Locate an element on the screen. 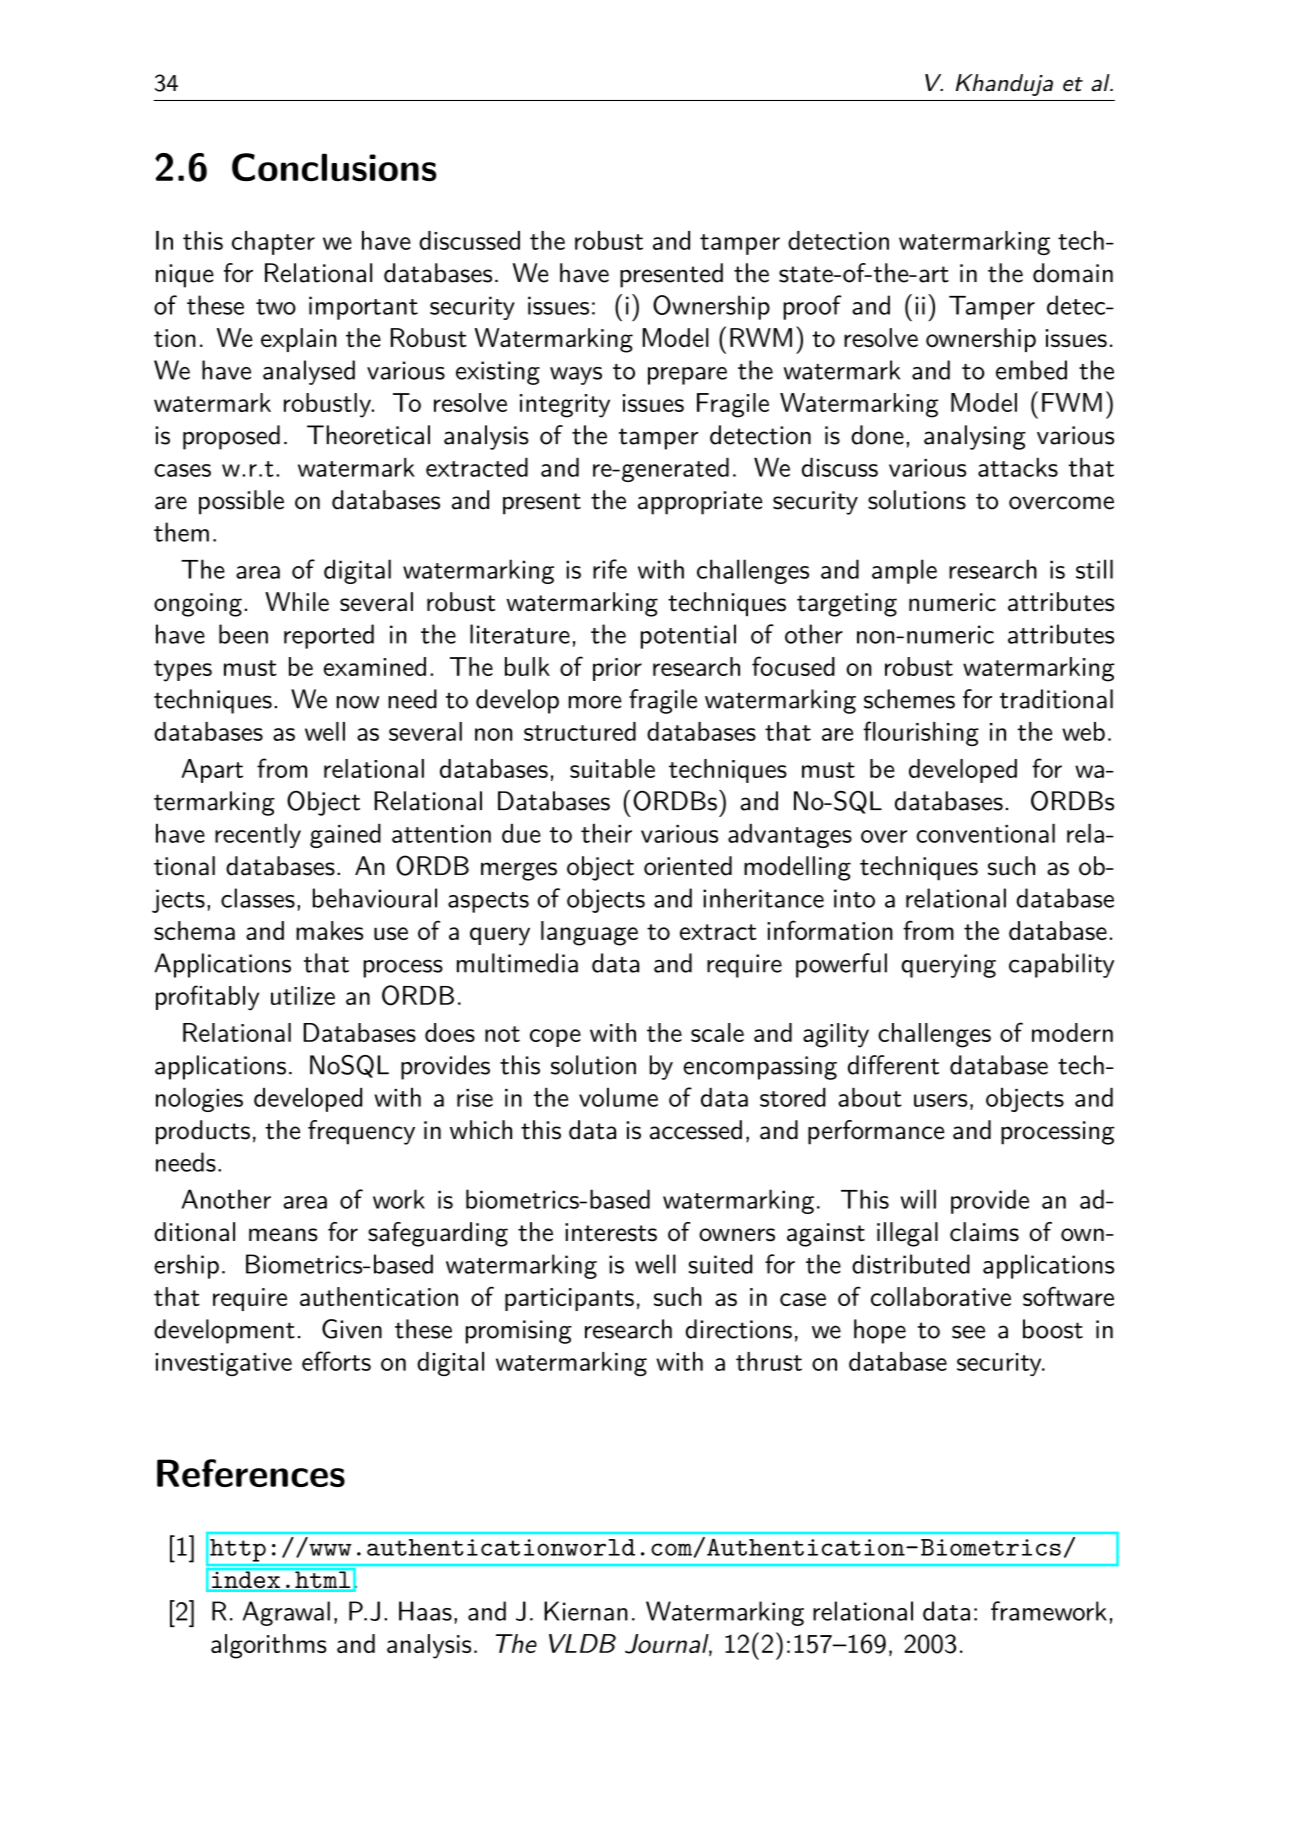 Image resolution: width=1307 pixels, height=1845 pixels. Agrawal is located at coordinates (286, 1613).
